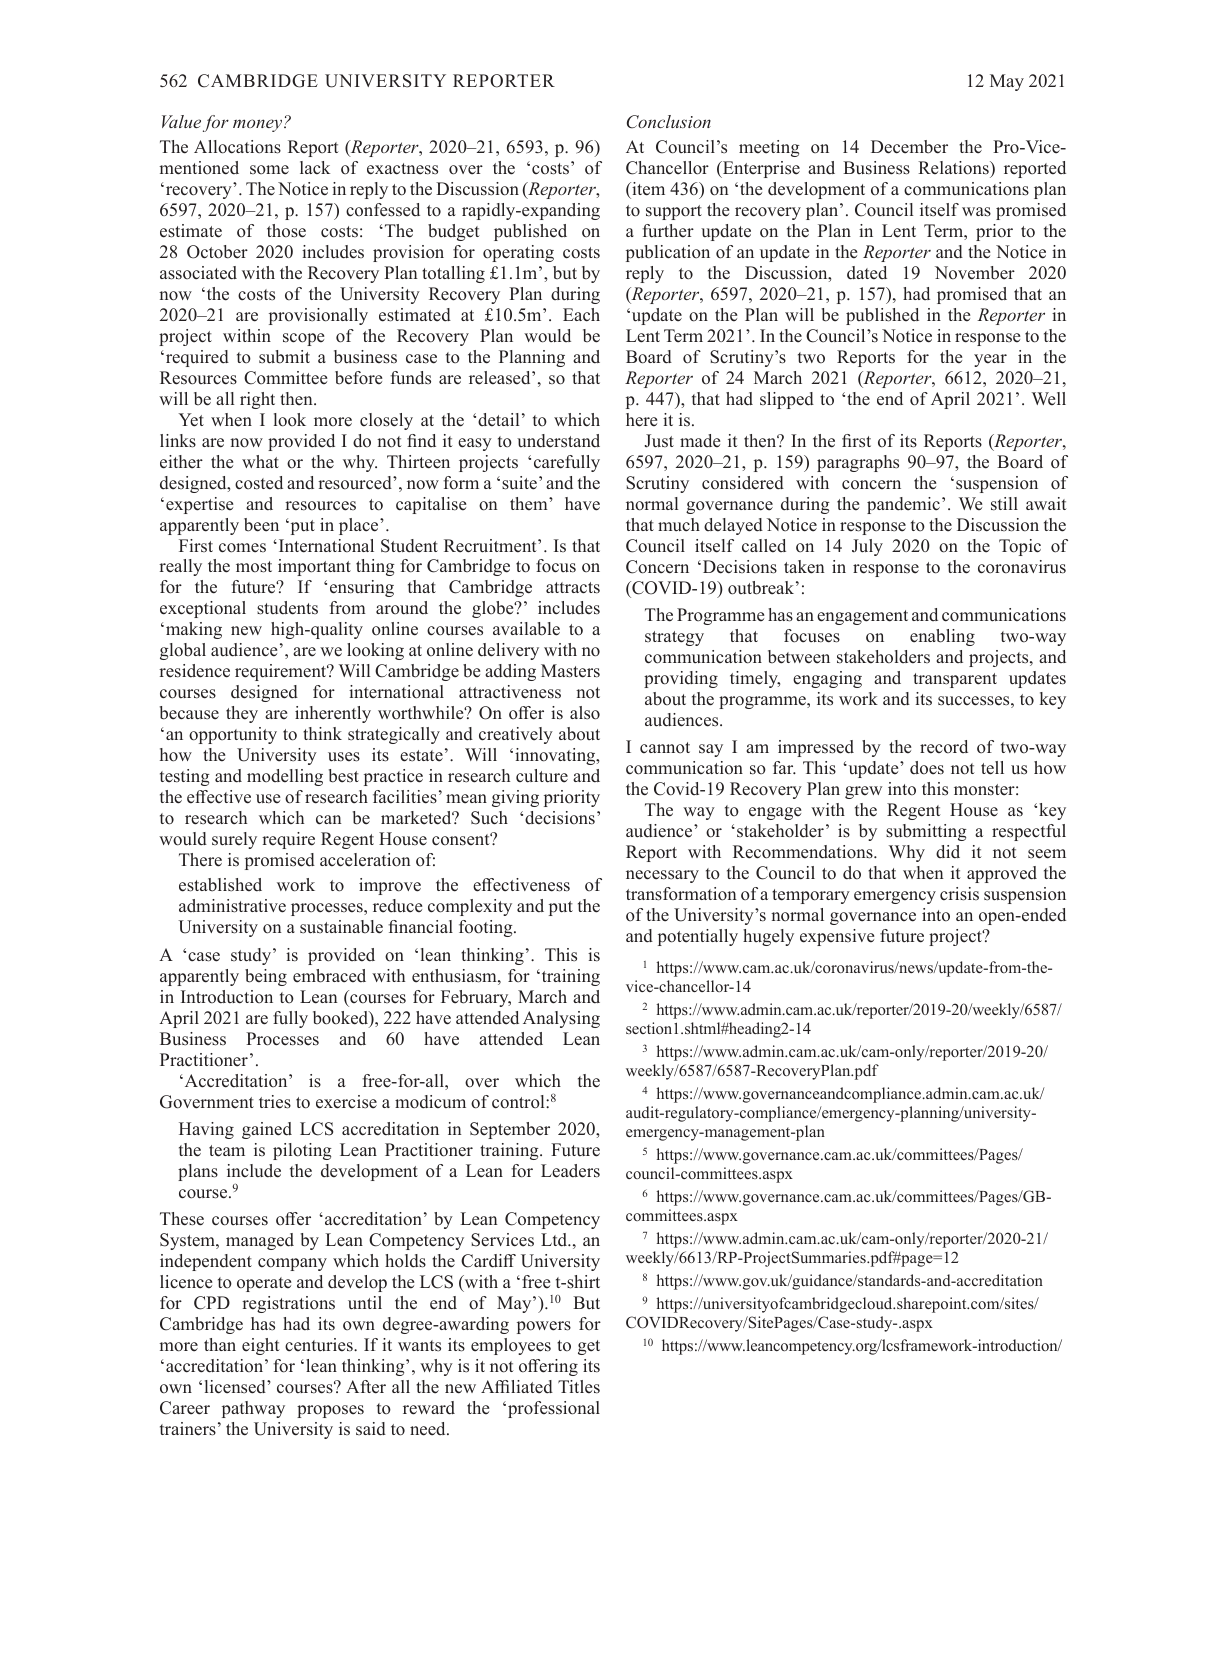  What do you see at coordinates (561, 1019) in the image?
I see `Analysing` at bounding box center [561, 1019].
